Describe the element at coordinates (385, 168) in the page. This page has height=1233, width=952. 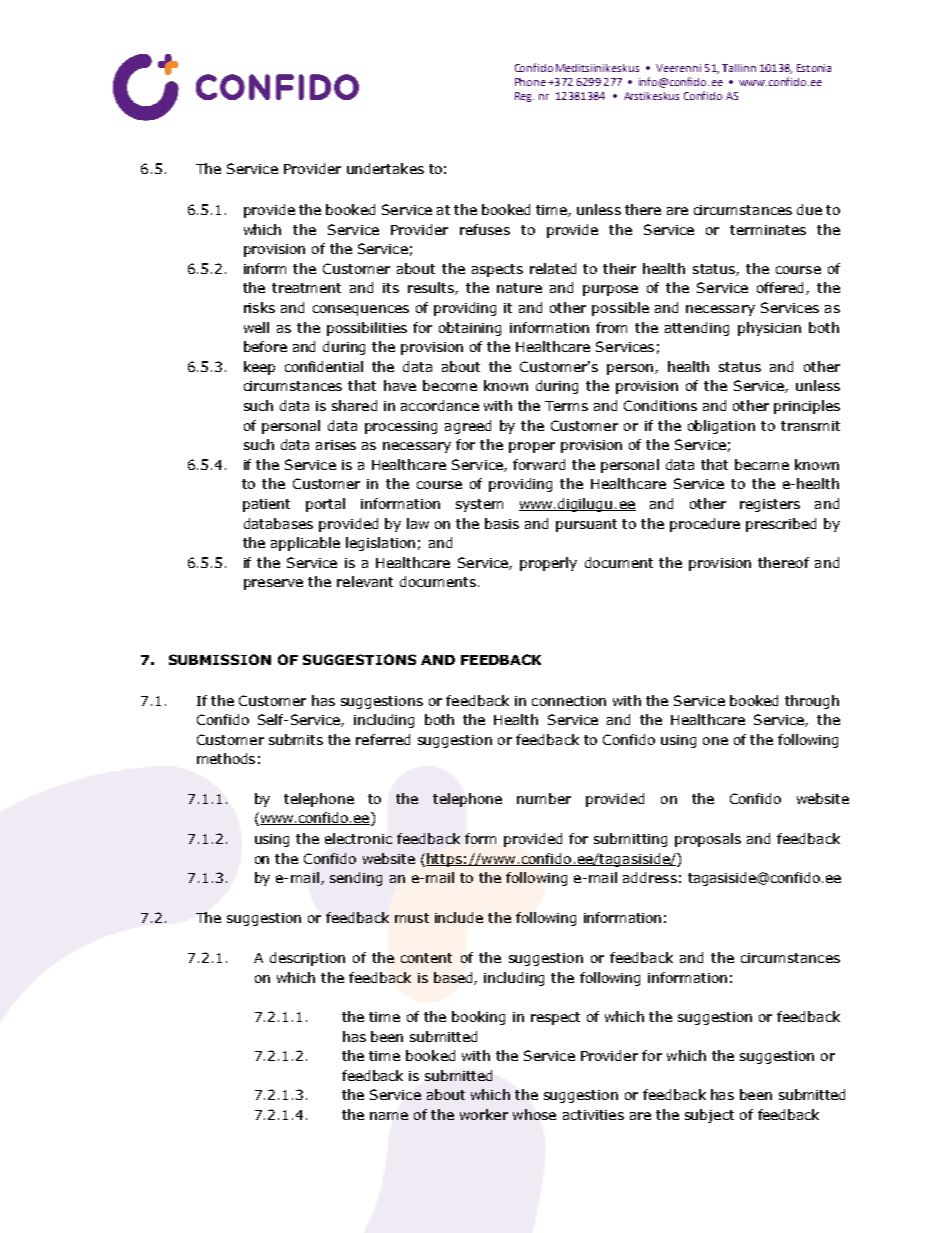
I see `undertakes` at that location.
